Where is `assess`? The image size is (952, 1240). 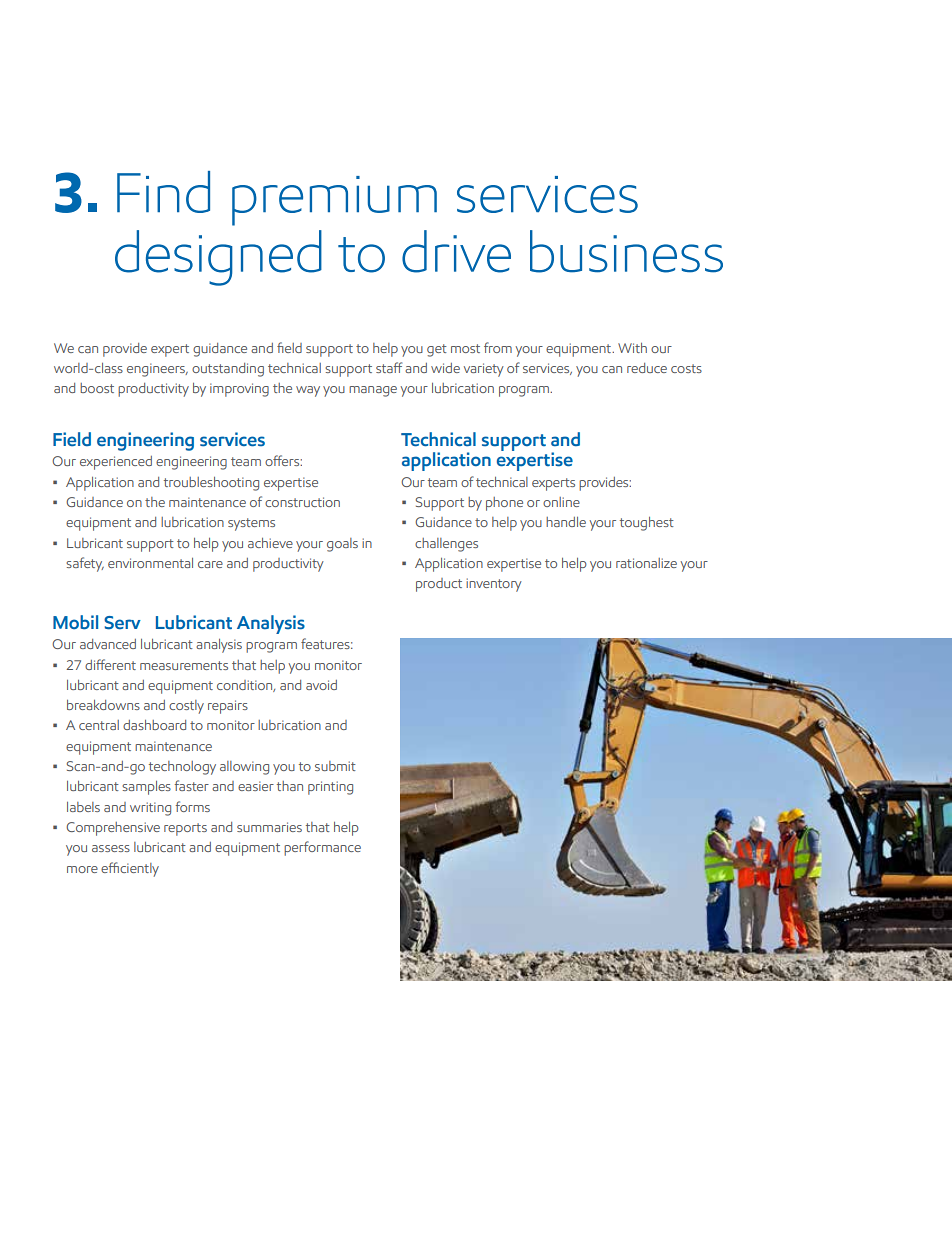
assess is located at coordinates (111, 848).
